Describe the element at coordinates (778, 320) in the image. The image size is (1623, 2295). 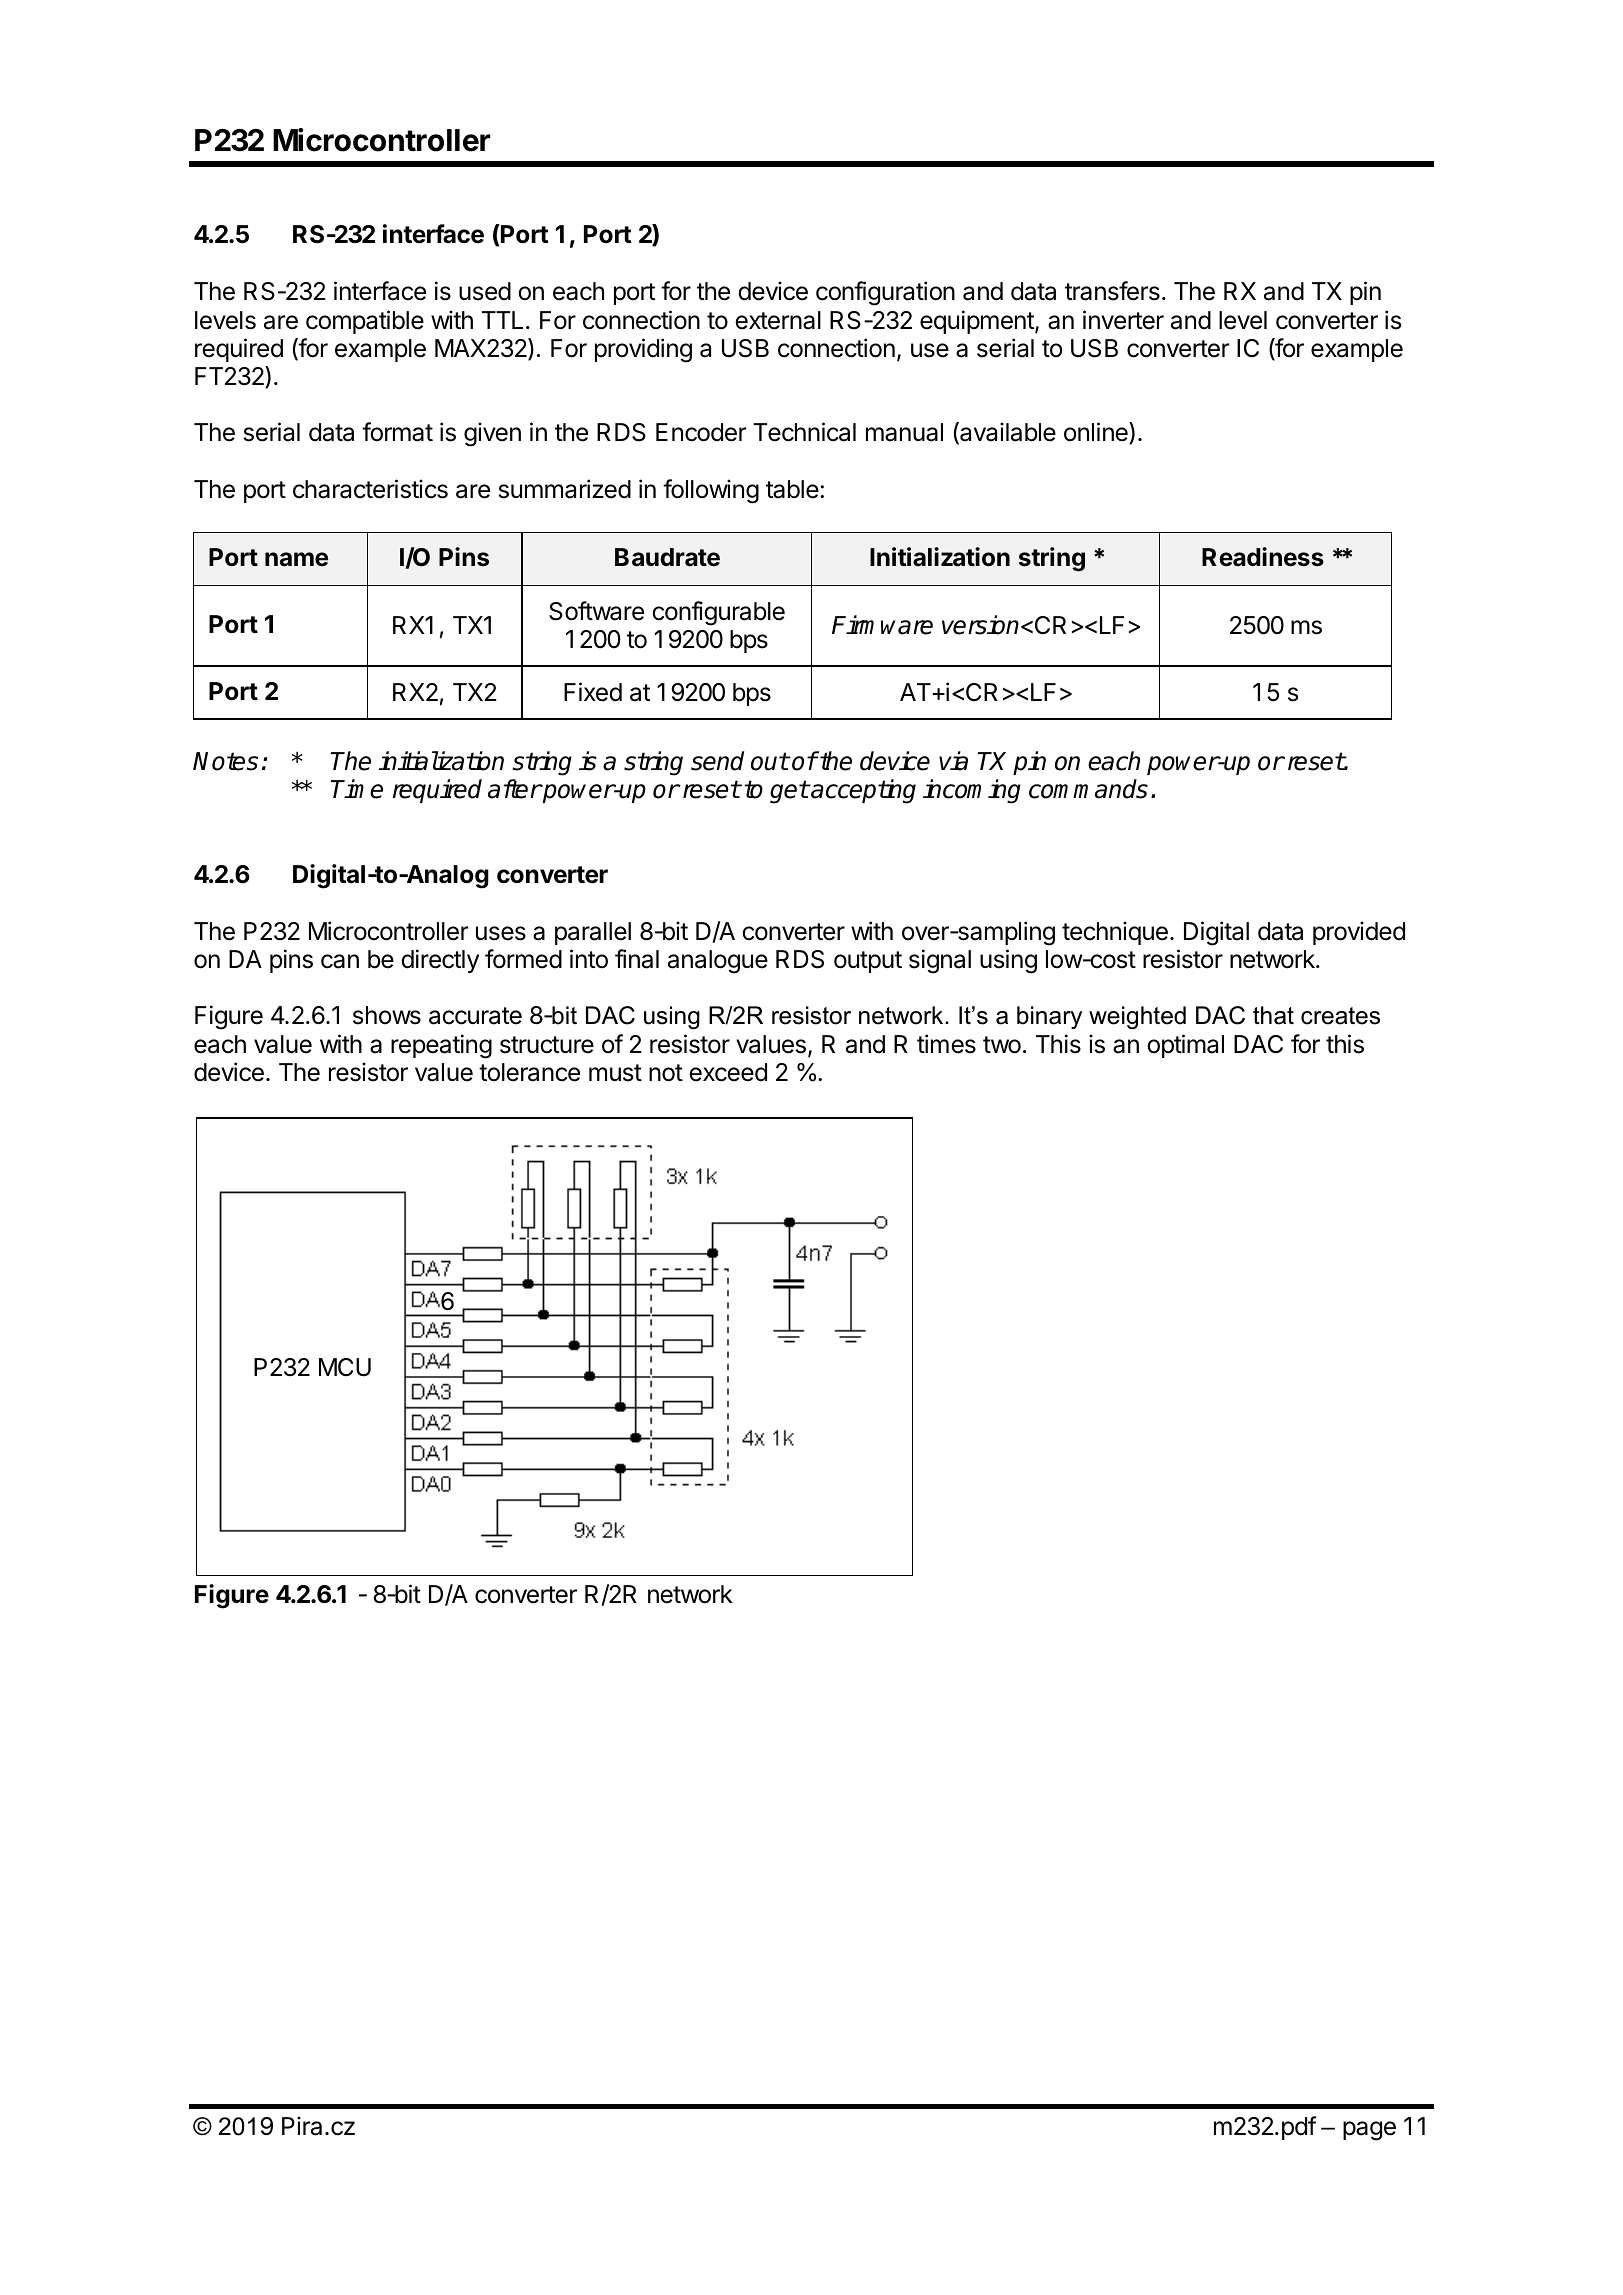
I see `external` at that location.
